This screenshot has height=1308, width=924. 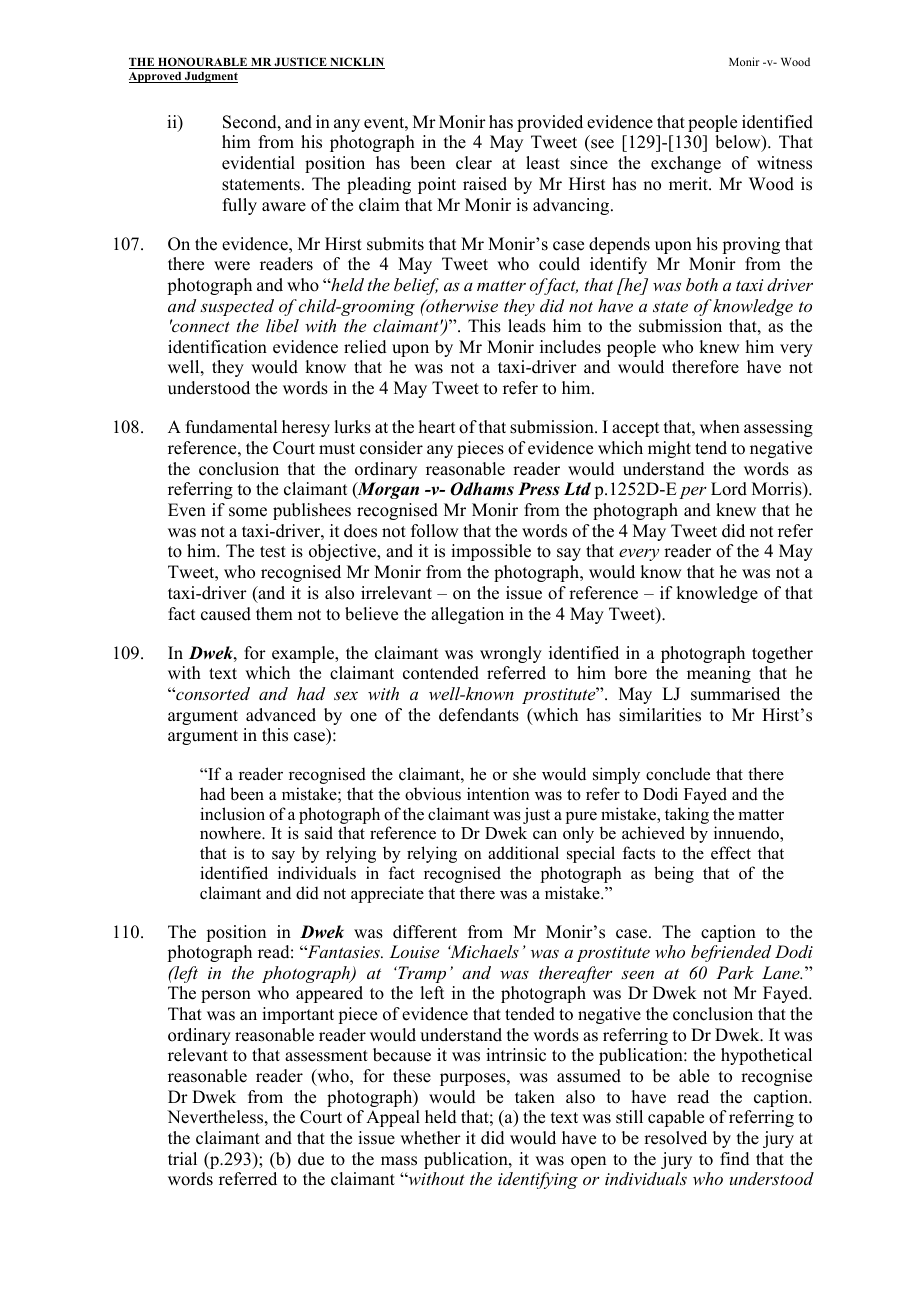 What do you see at coordinates (702, 284) in the screenshot?
I see `both` at bounding box center [702, 284].
